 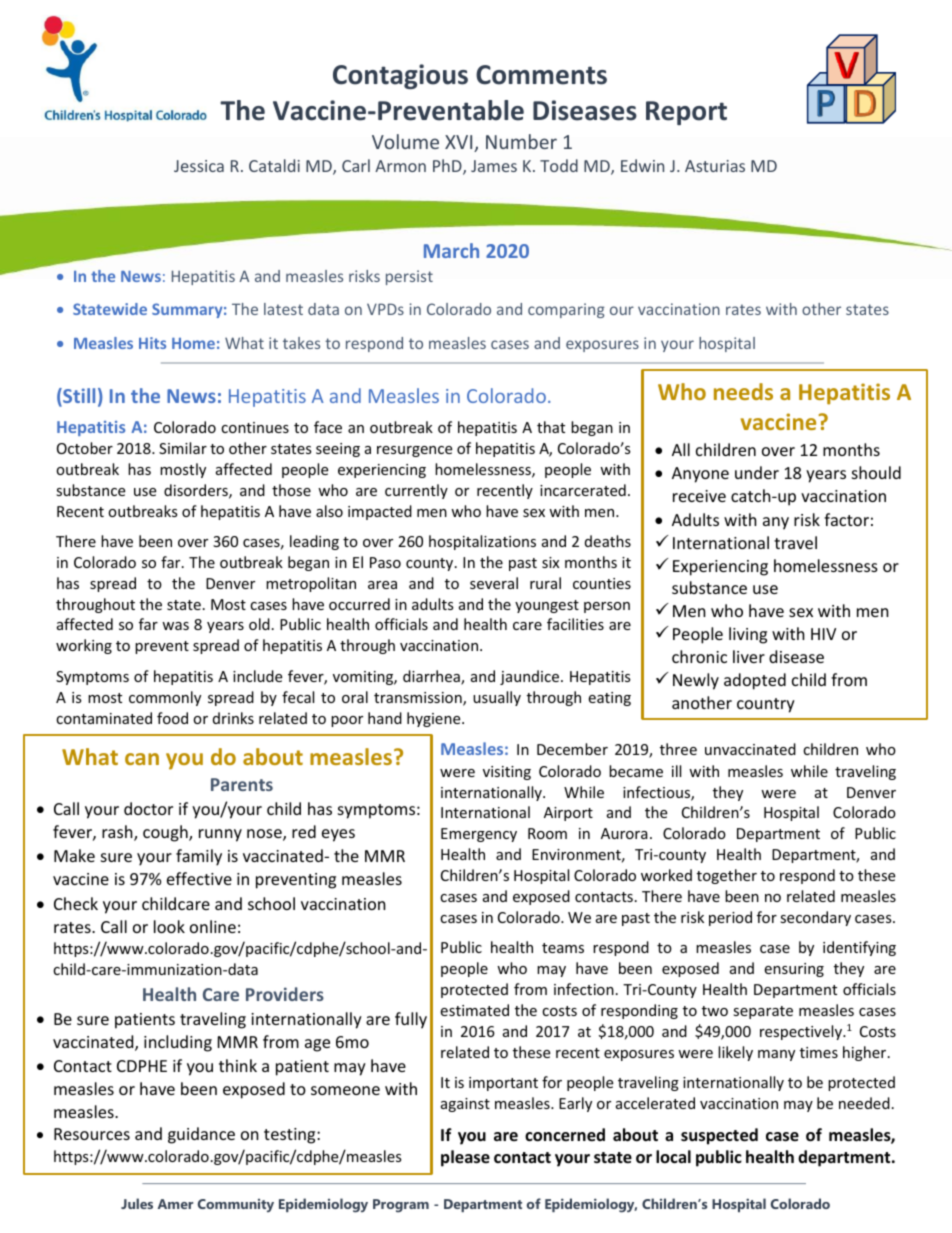 I want to click on Jessica, so click(x=199, y=166).
